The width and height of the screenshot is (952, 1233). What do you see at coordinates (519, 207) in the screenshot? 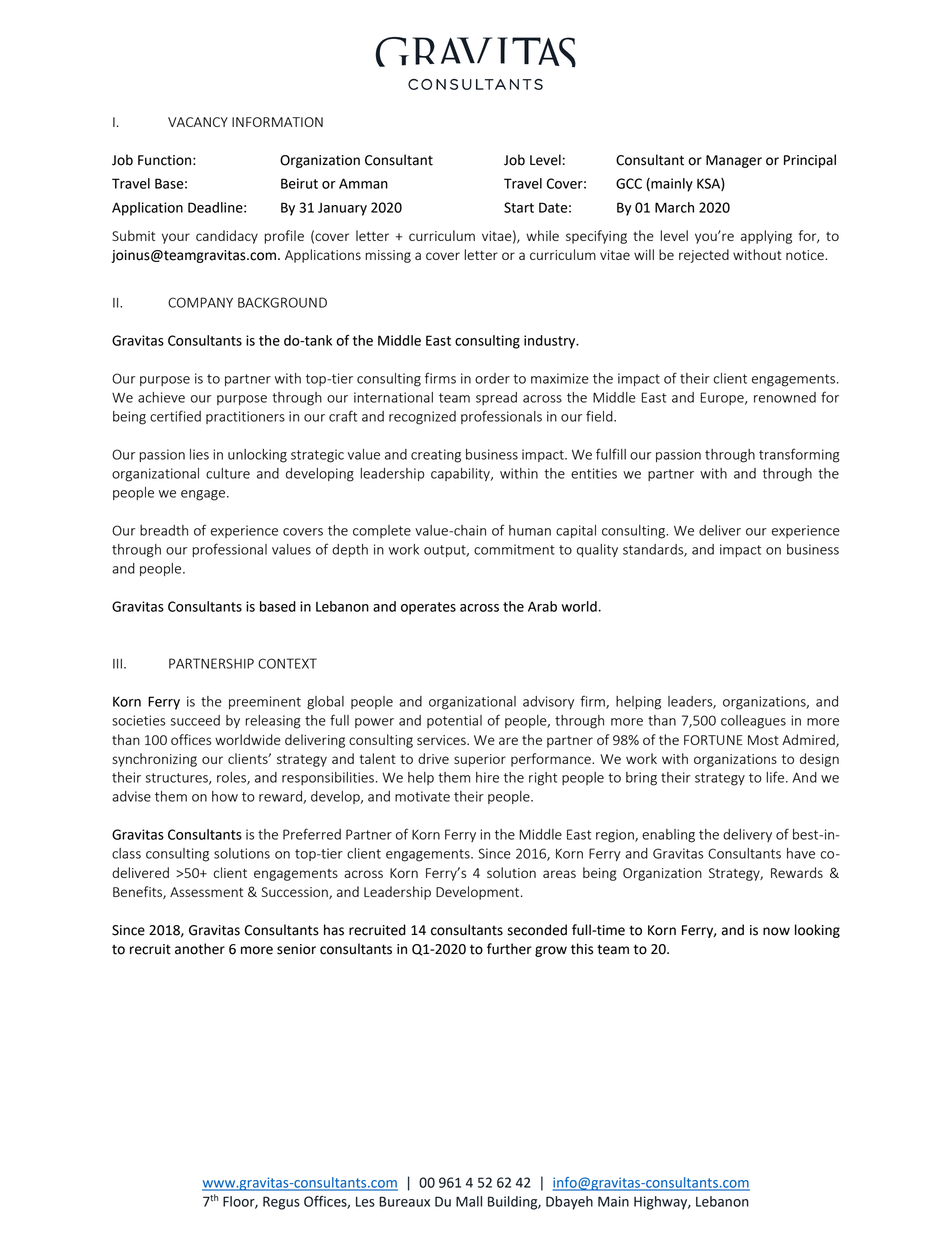
I see `Start` at bounding box center [519, 207].
